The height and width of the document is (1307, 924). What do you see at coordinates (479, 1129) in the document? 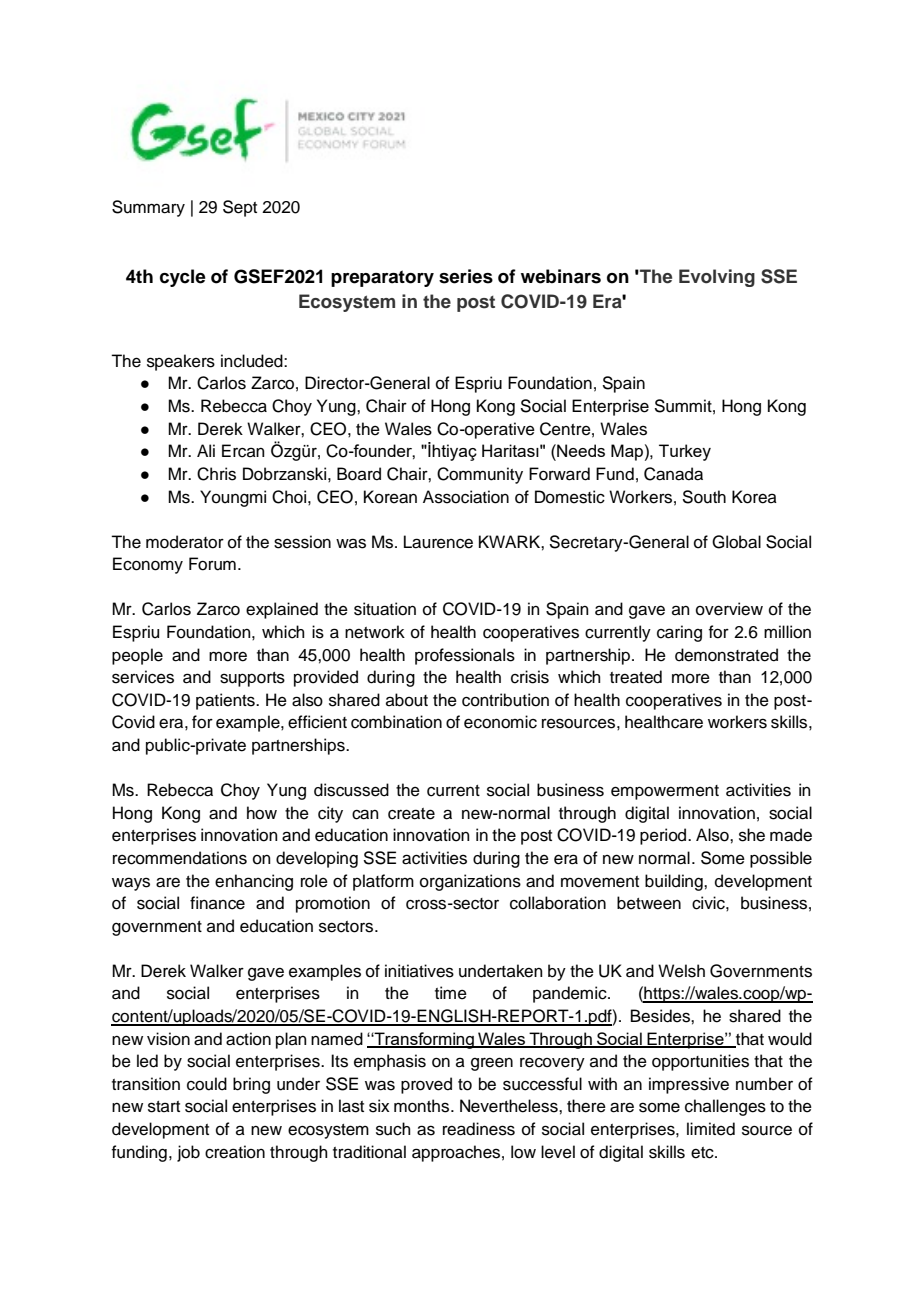
I see `readiness` at bounding box center [479, 1129].
